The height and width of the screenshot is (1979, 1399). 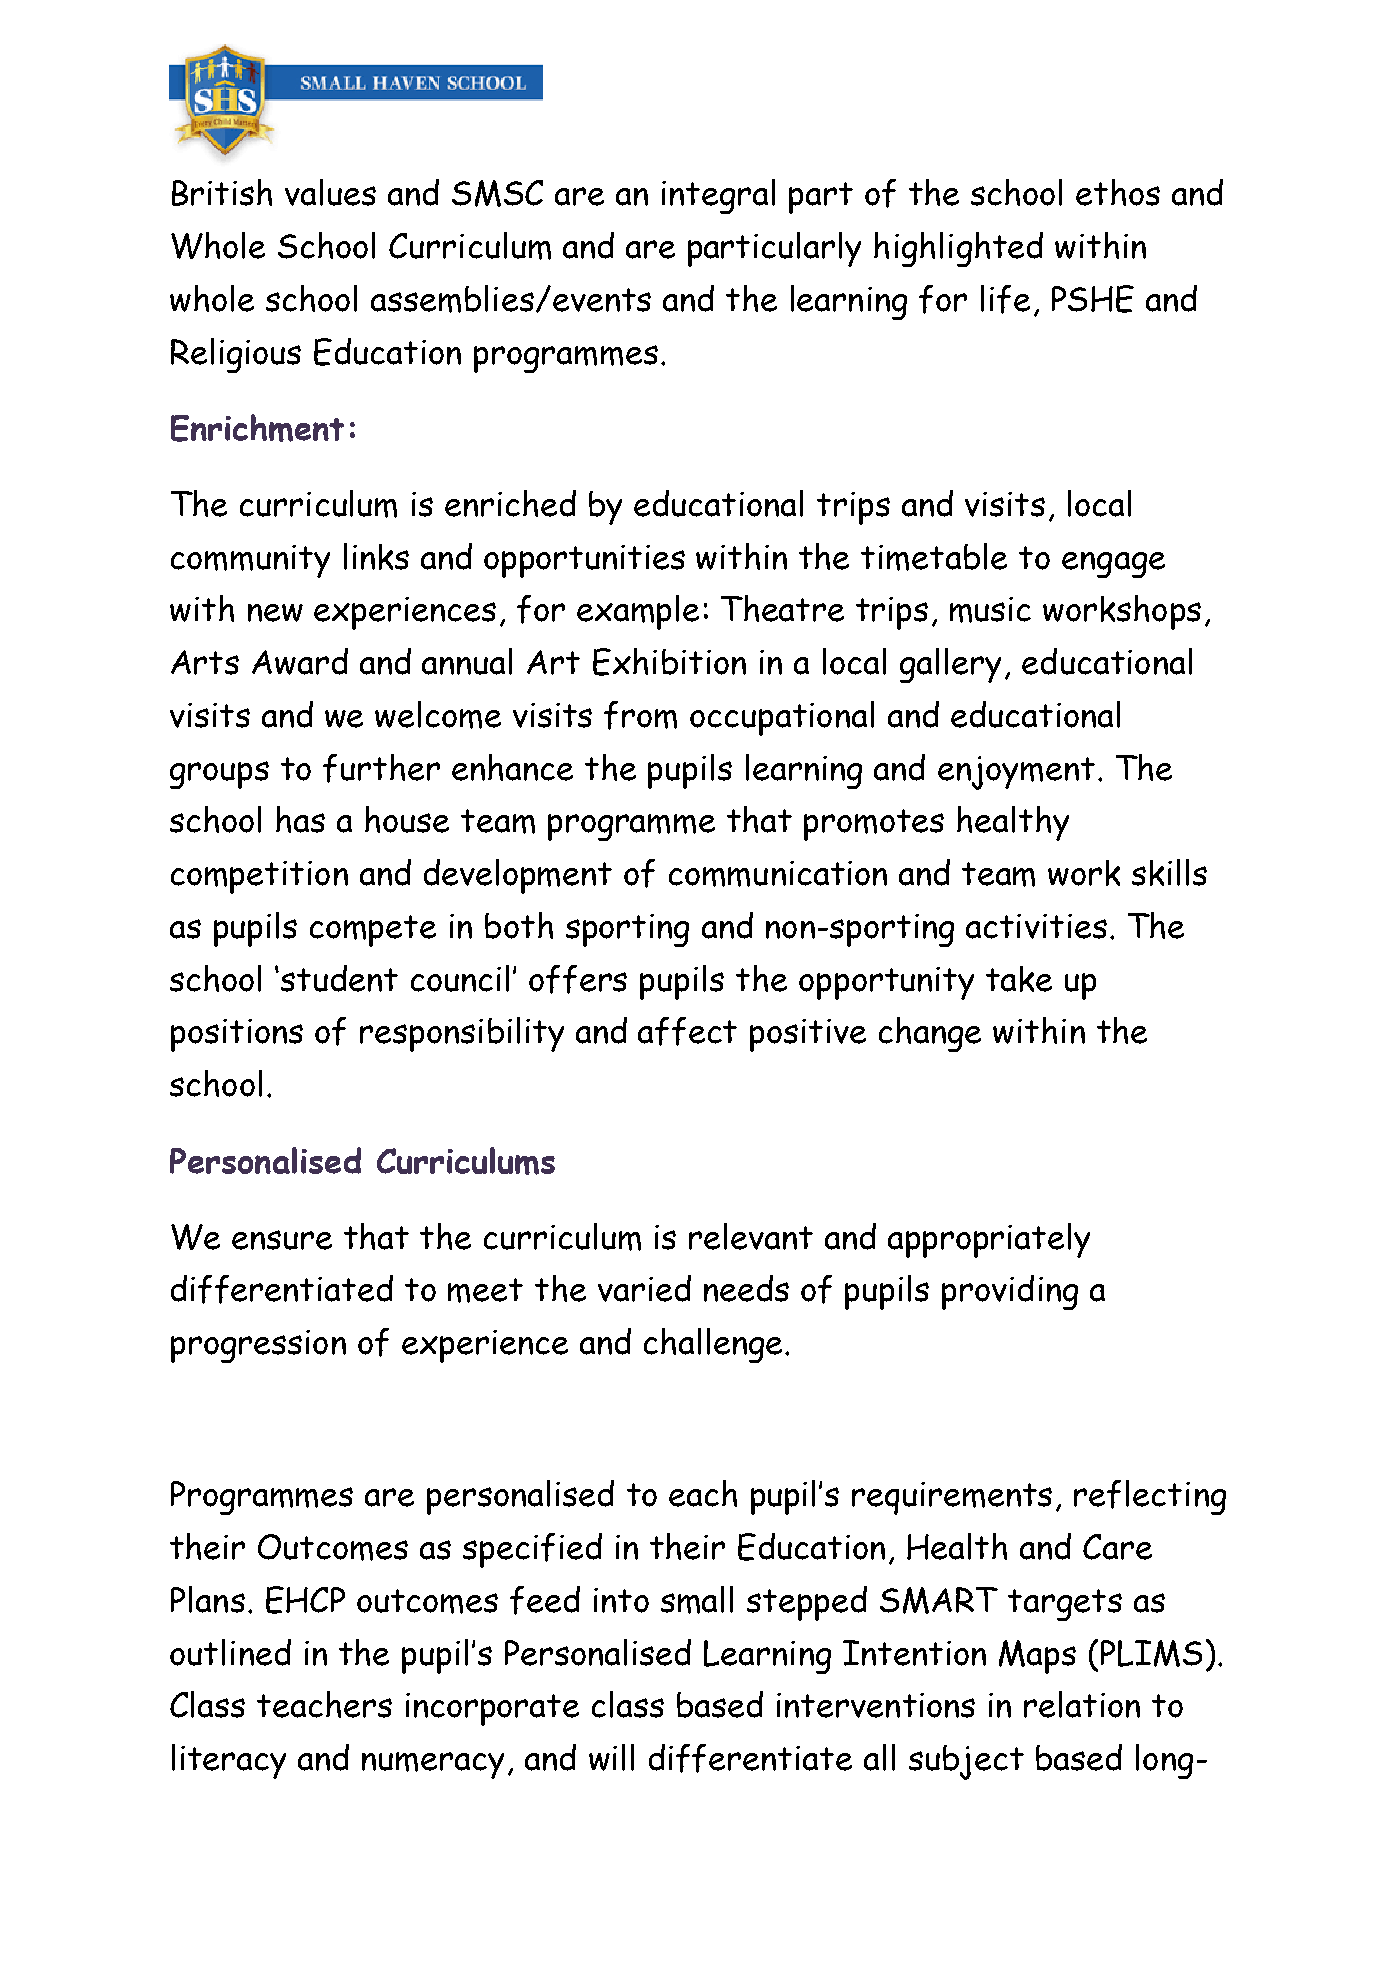 What do you see at coordinates (1019, 979) in the screenshot?
I see `take` at bounding box center [1019, 979].
